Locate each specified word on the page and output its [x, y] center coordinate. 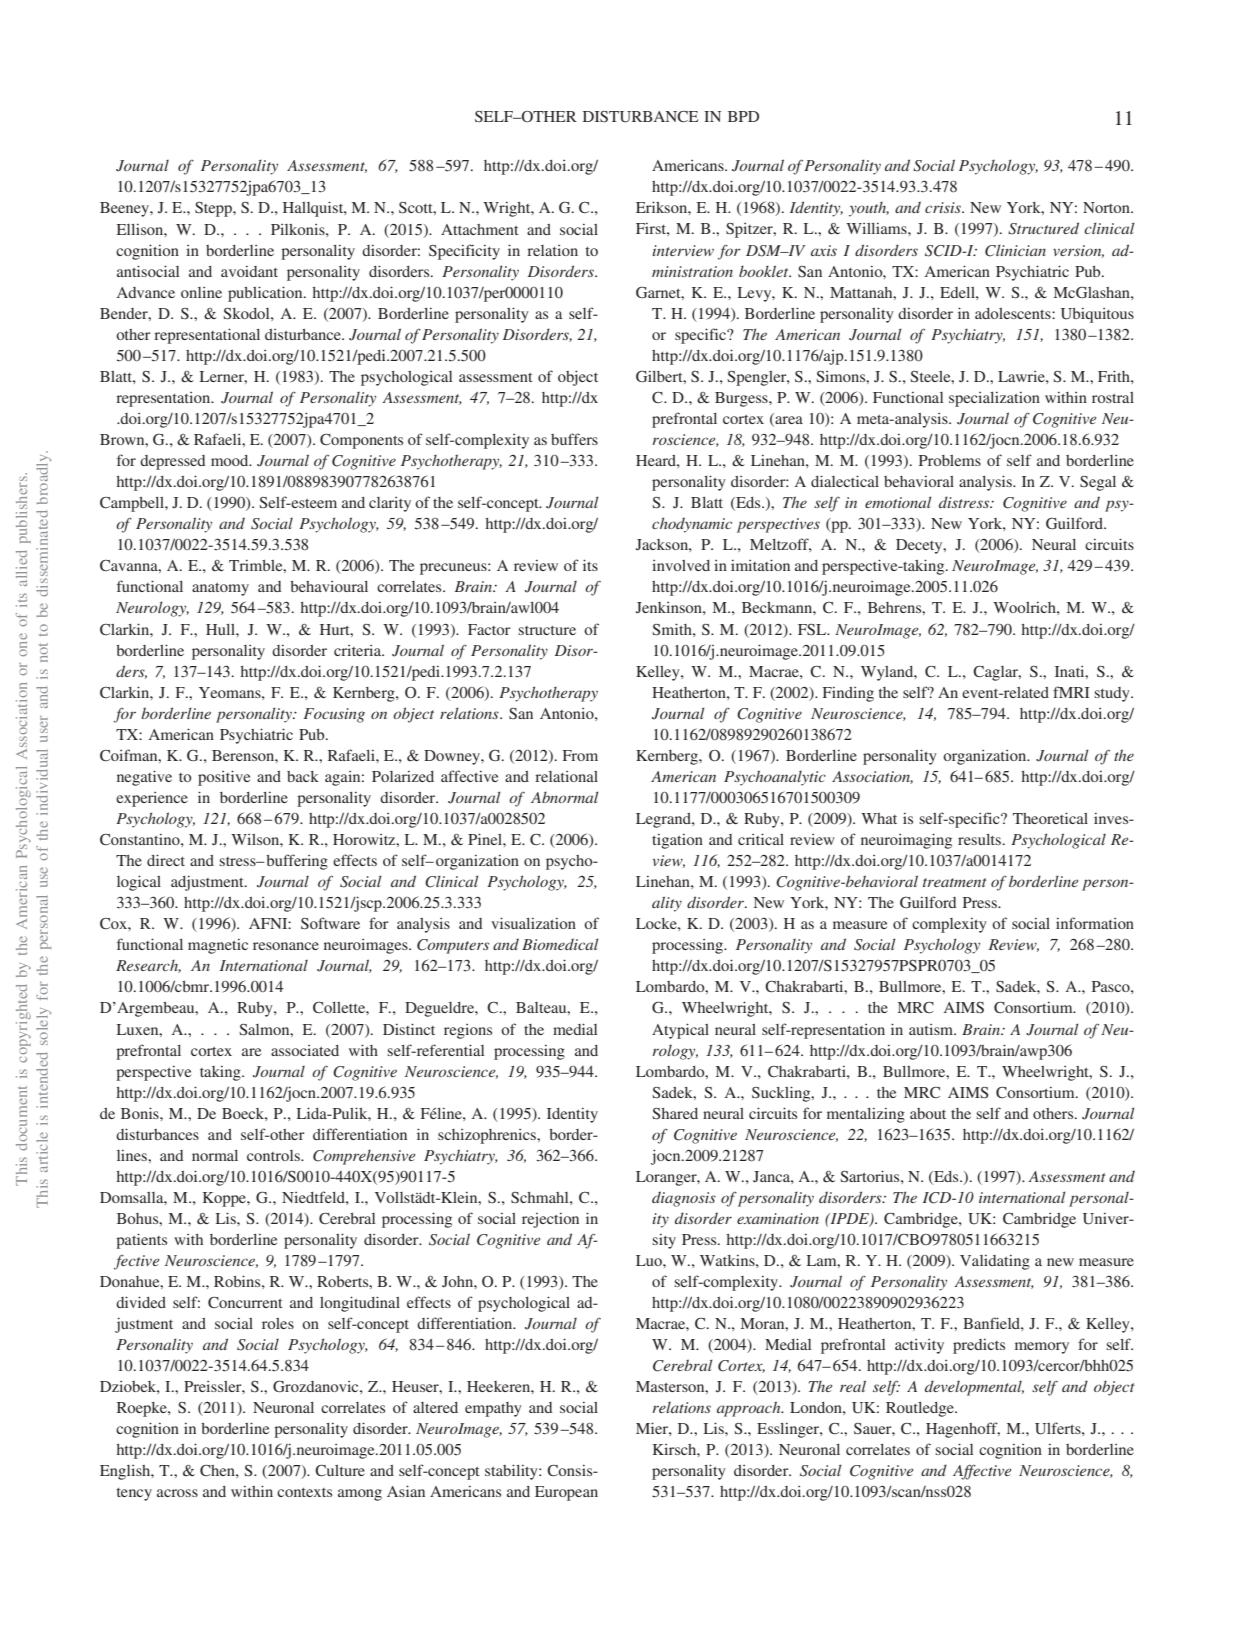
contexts [304, 1492]
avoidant [249, 271]
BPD [743, 116]
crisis [944, 207]
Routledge [921, 1409]
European [566, 1493]
